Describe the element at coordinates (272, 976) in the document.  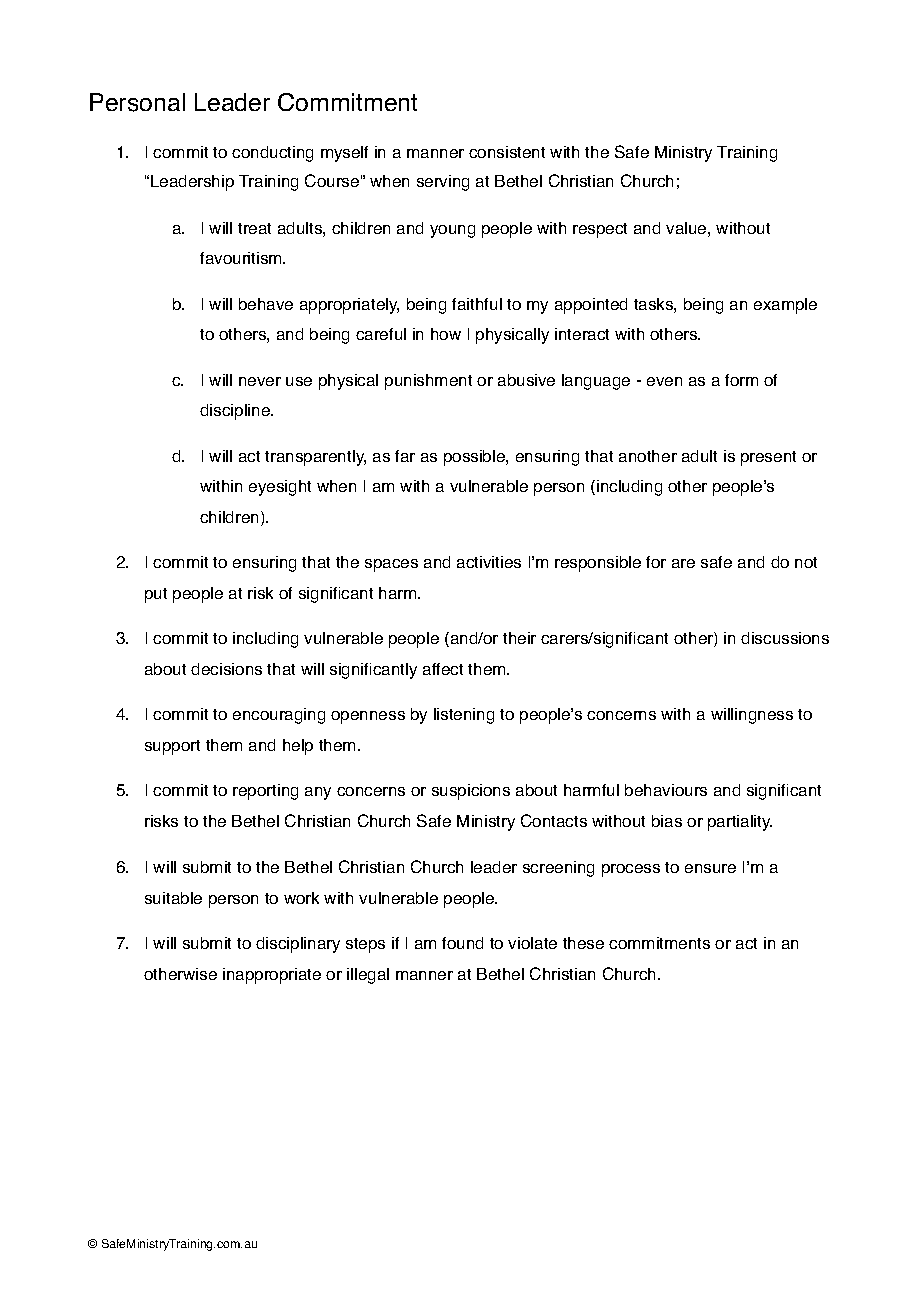
I see `inappropriate` at that location.
